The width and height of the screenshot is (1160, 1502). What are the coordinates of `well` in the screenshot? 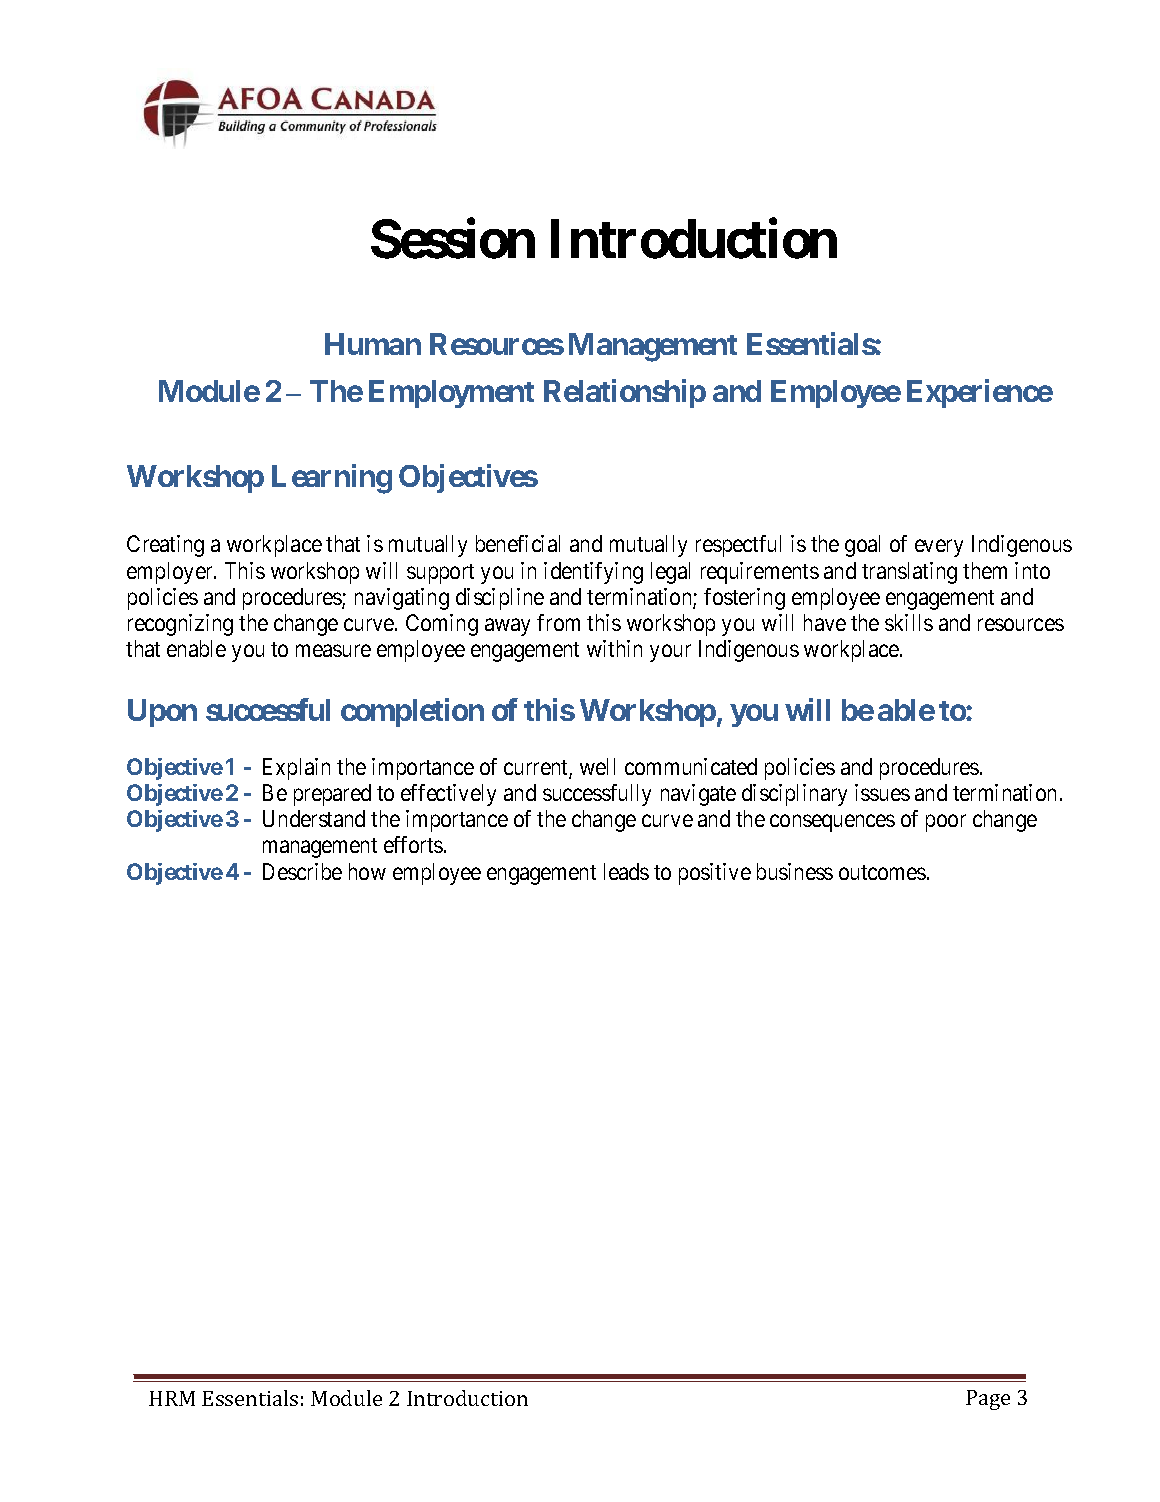 It's located at (597, 766).
